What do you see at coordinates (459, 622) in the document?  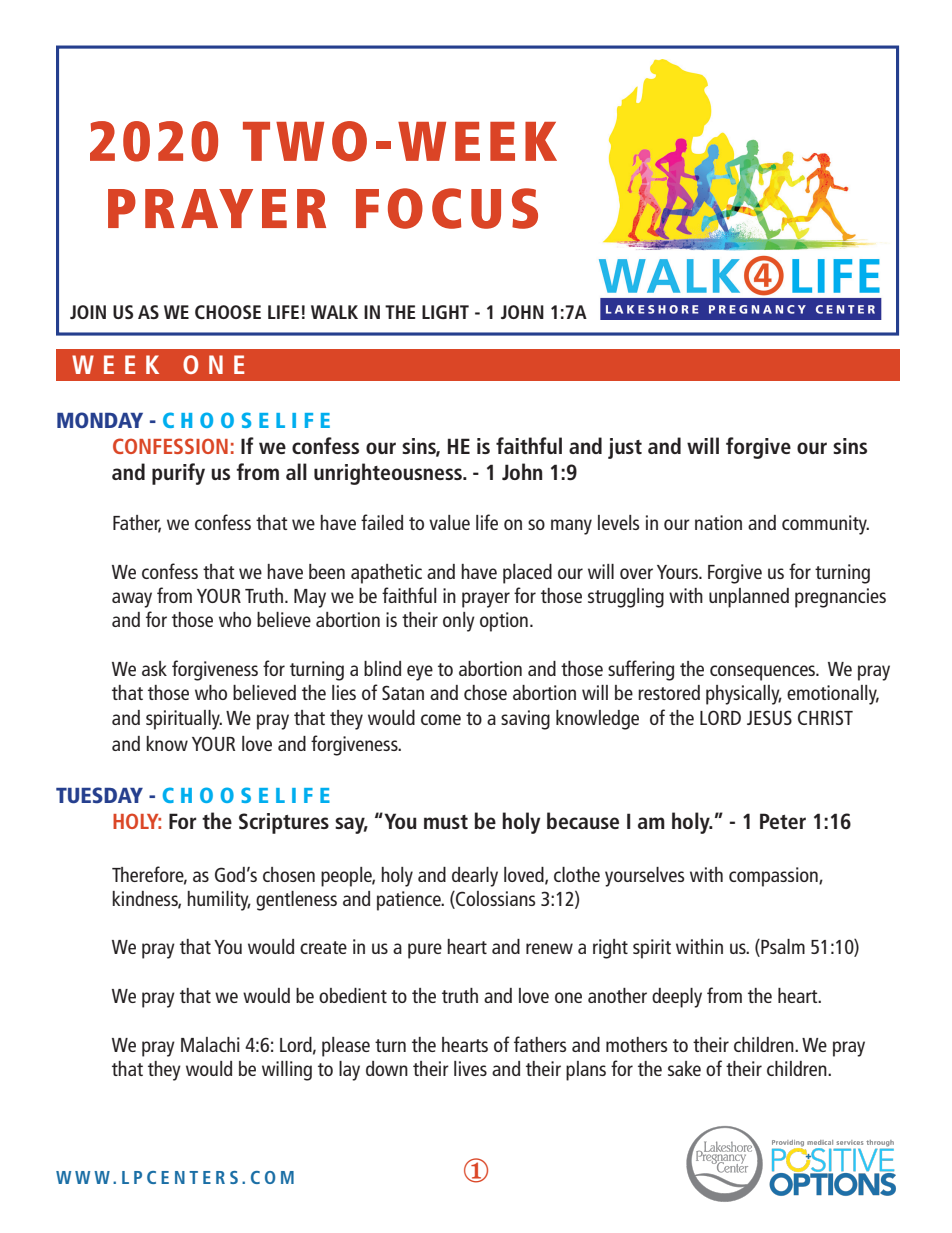 I see `only` at bounding box center [459, 622].
